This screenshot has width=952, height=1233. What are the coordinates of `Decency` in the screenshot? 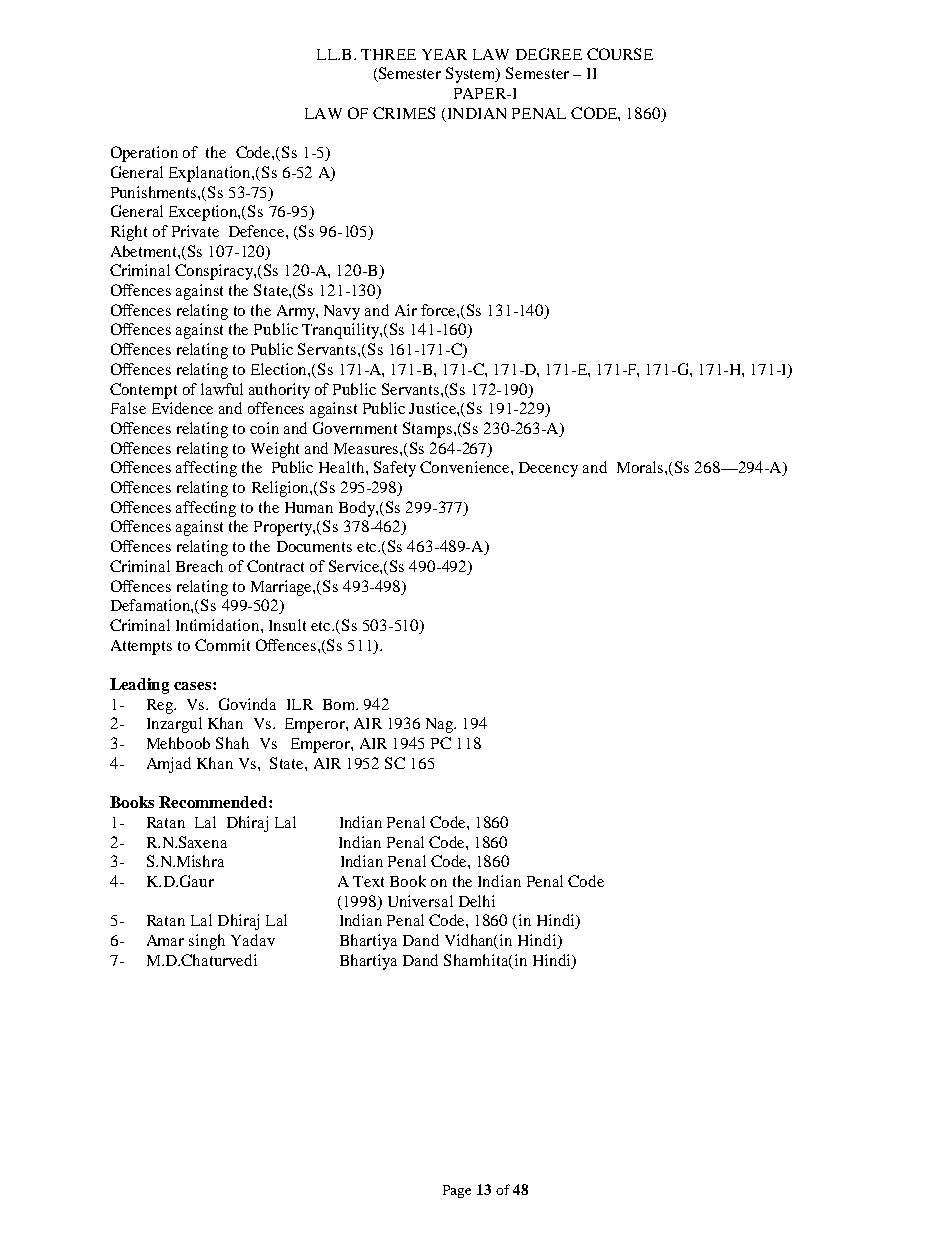 It's located at (548, 469).
